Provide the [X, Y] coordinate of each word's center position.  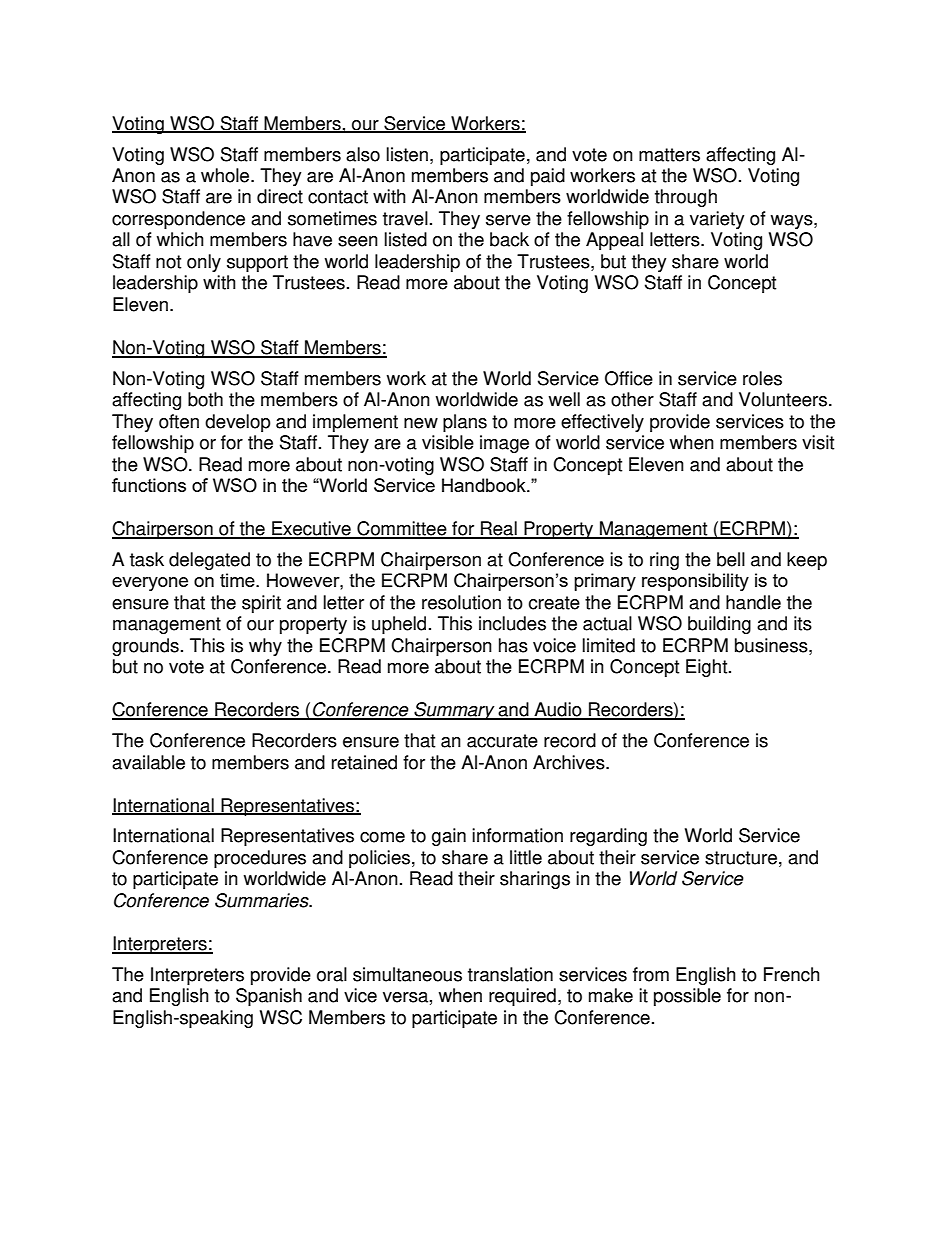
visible [448, 442]
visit [818, 442]
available [148, 762]
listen [407, 154]
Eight [708, 668]
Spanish [269, 997]
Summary [454, 711]
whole [226, 175]
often [179, 421]
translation [510, 974]
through [686, 198]
